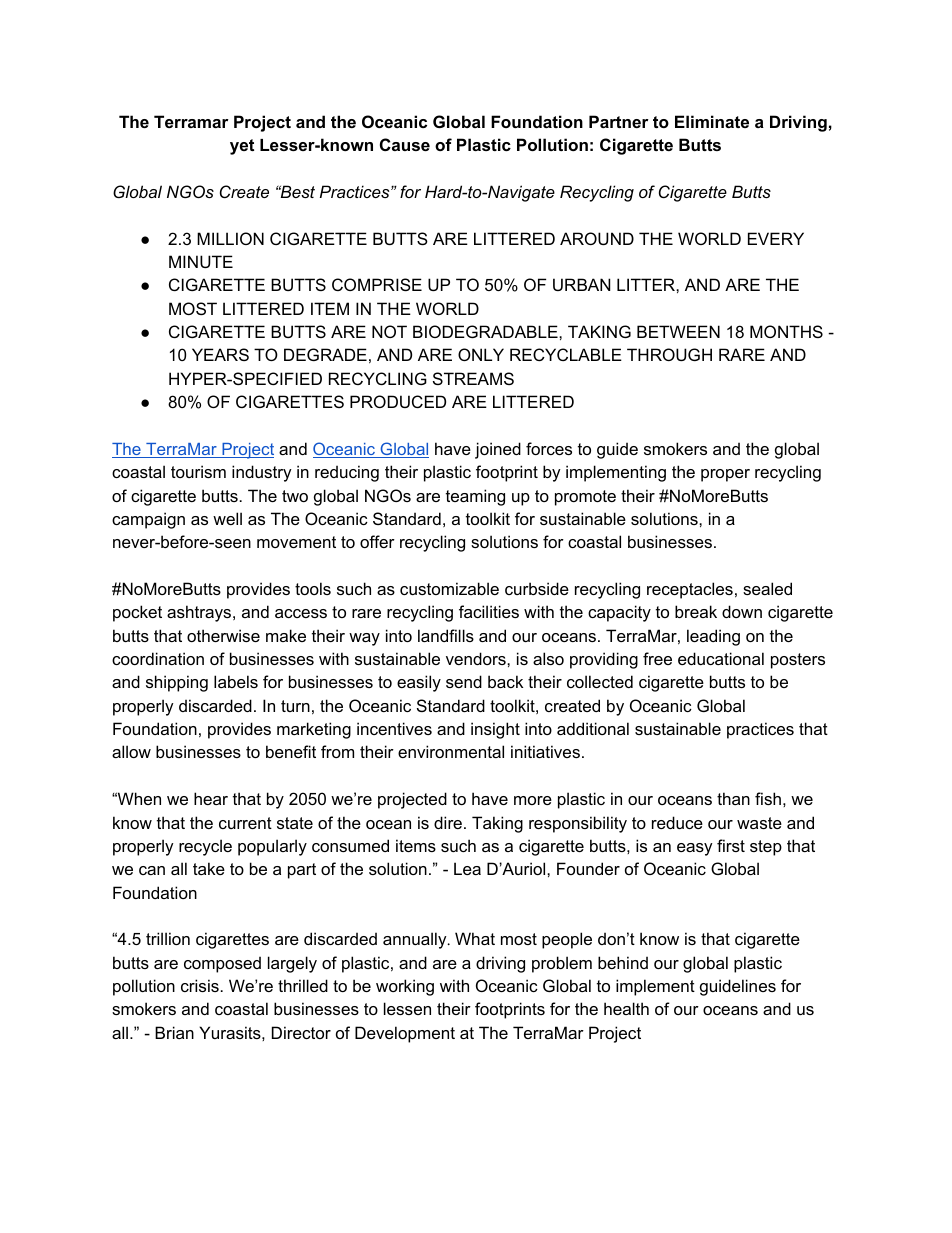 Image resolution: width=952 pixels, height=1233 pixels. Describe the element at coordinates (198, 471) in the page. I see `tourism` at that location.
